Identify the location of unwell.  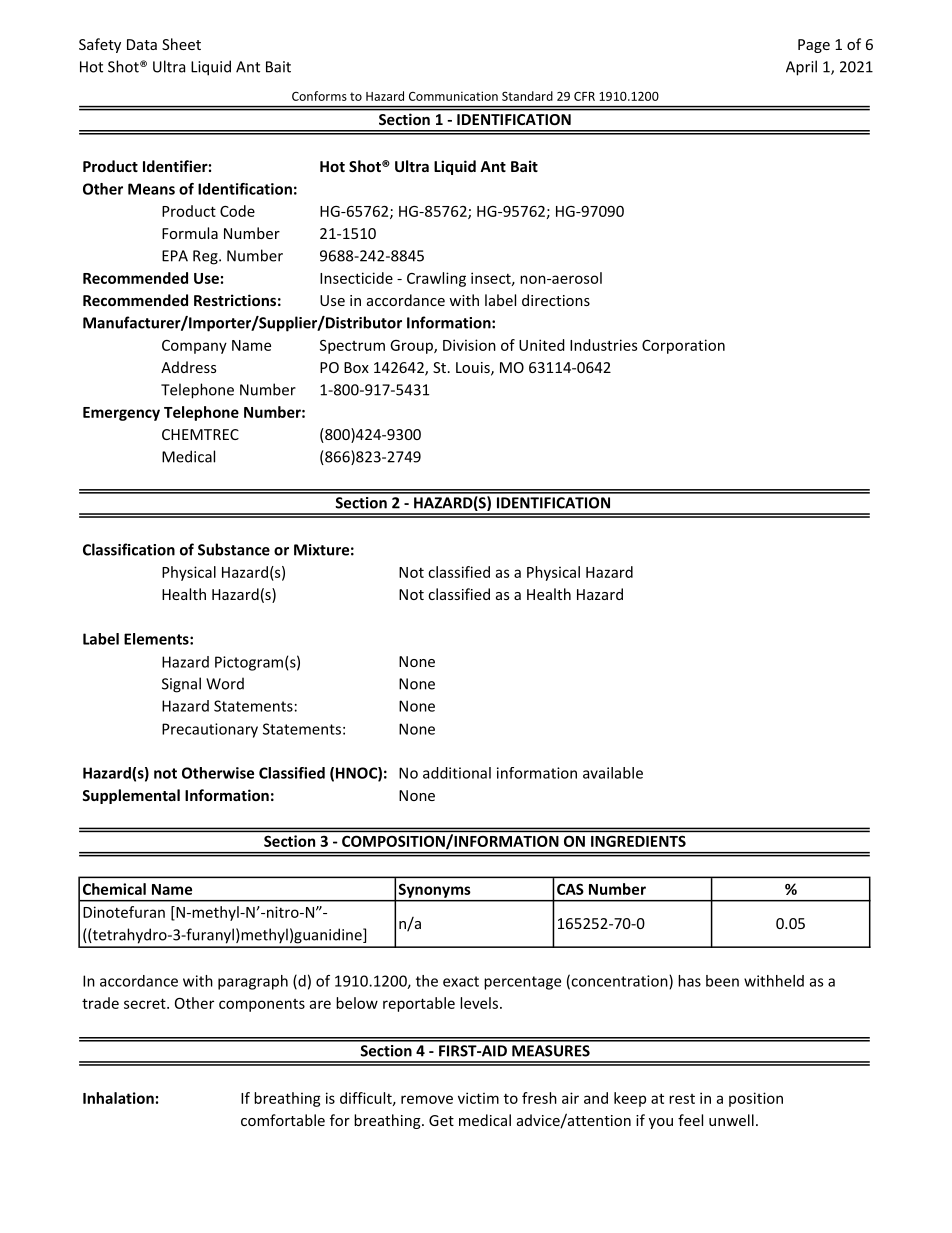
(731, 1120).
